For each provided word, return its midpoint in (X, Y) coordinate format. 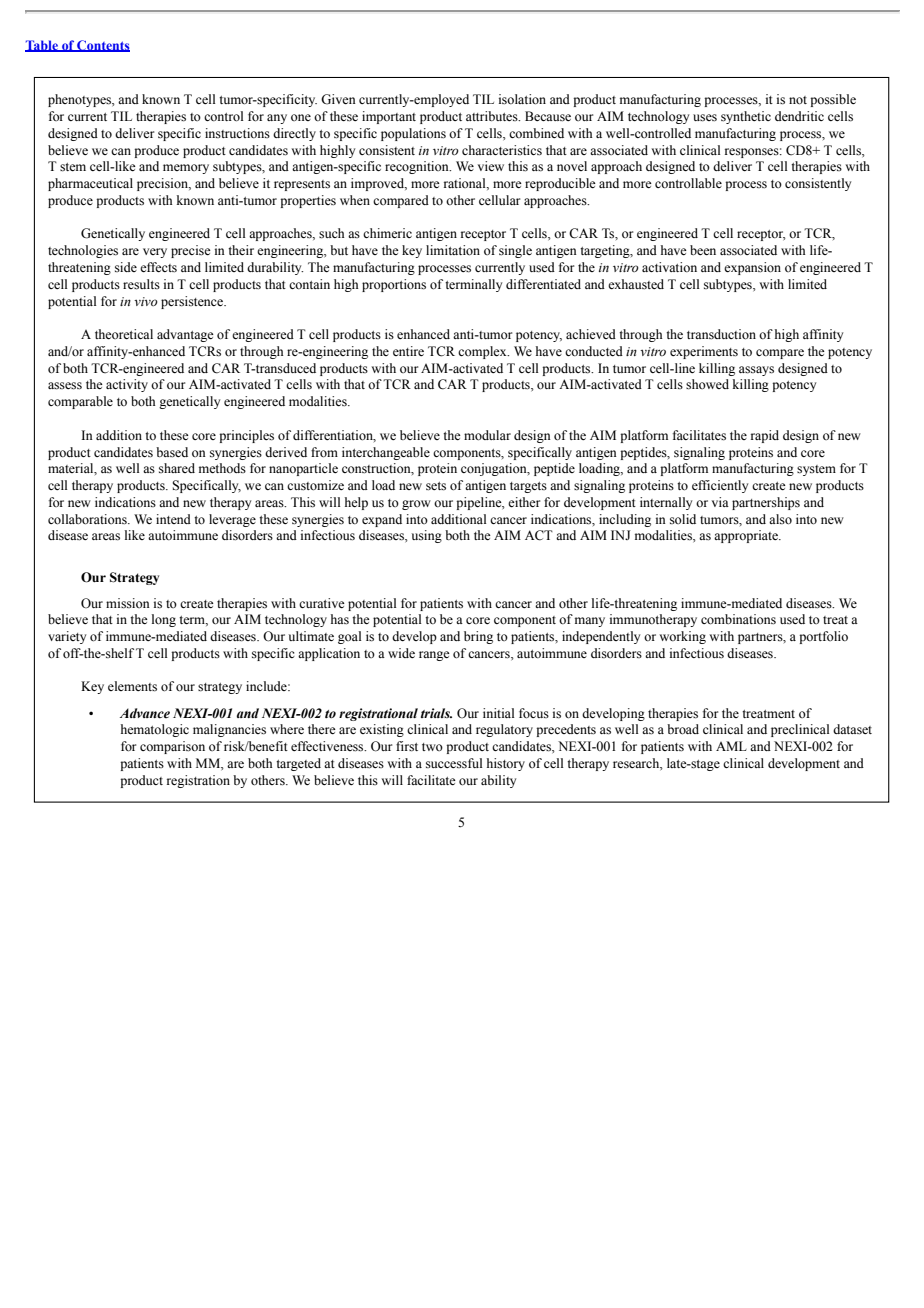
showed (707, 384)
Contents (102, 46)
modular (487, 435)
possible (833, 100)
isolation (522, 99)
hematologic (155, 730)
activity (127, 385)
